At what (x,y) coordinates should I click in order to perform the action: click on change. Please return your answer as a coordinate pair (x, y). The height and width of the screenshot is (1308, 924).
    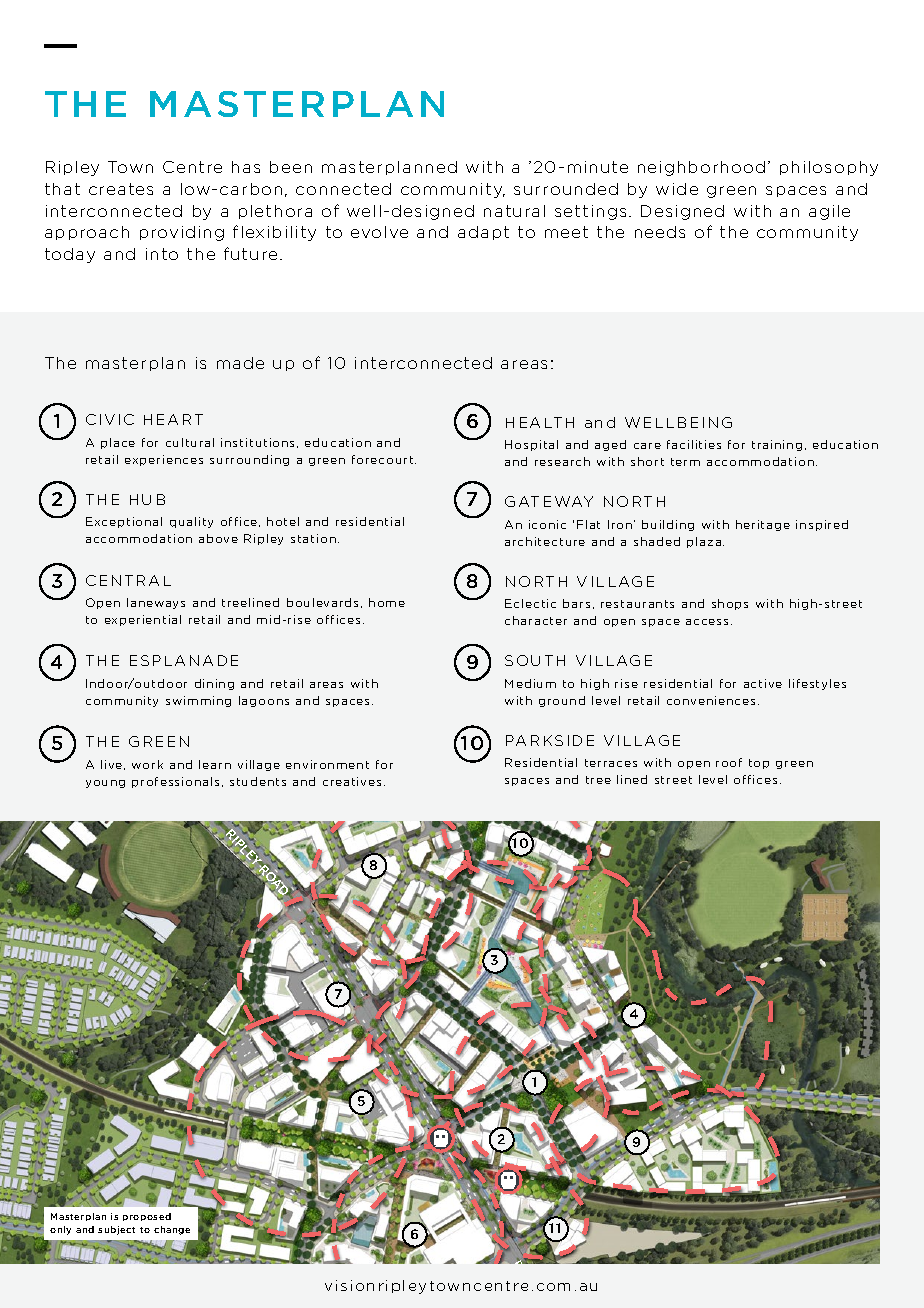
    Looking at the image, I should click on (172, 1230).
